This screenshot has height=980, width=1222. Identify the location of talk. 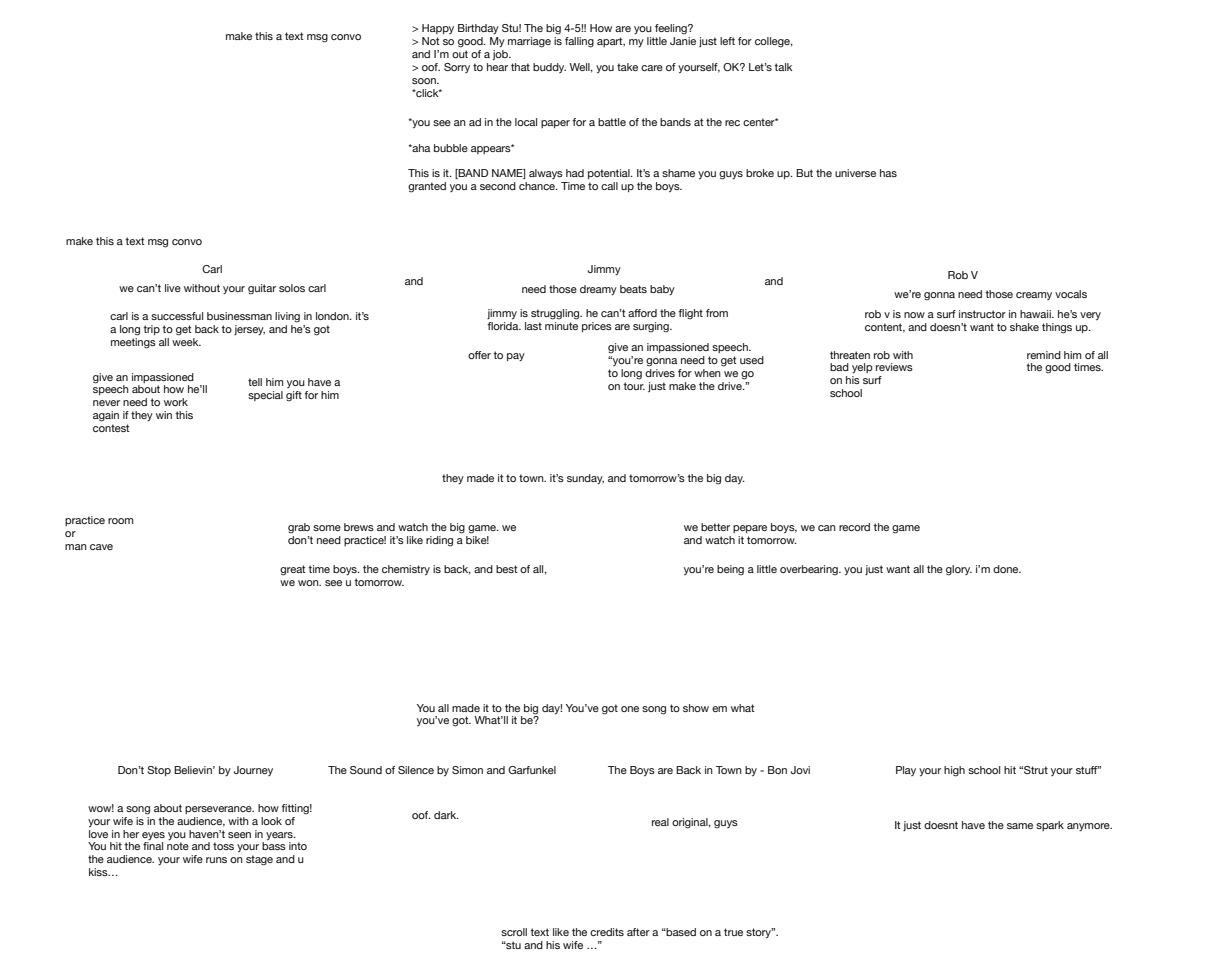
(783, 67).
